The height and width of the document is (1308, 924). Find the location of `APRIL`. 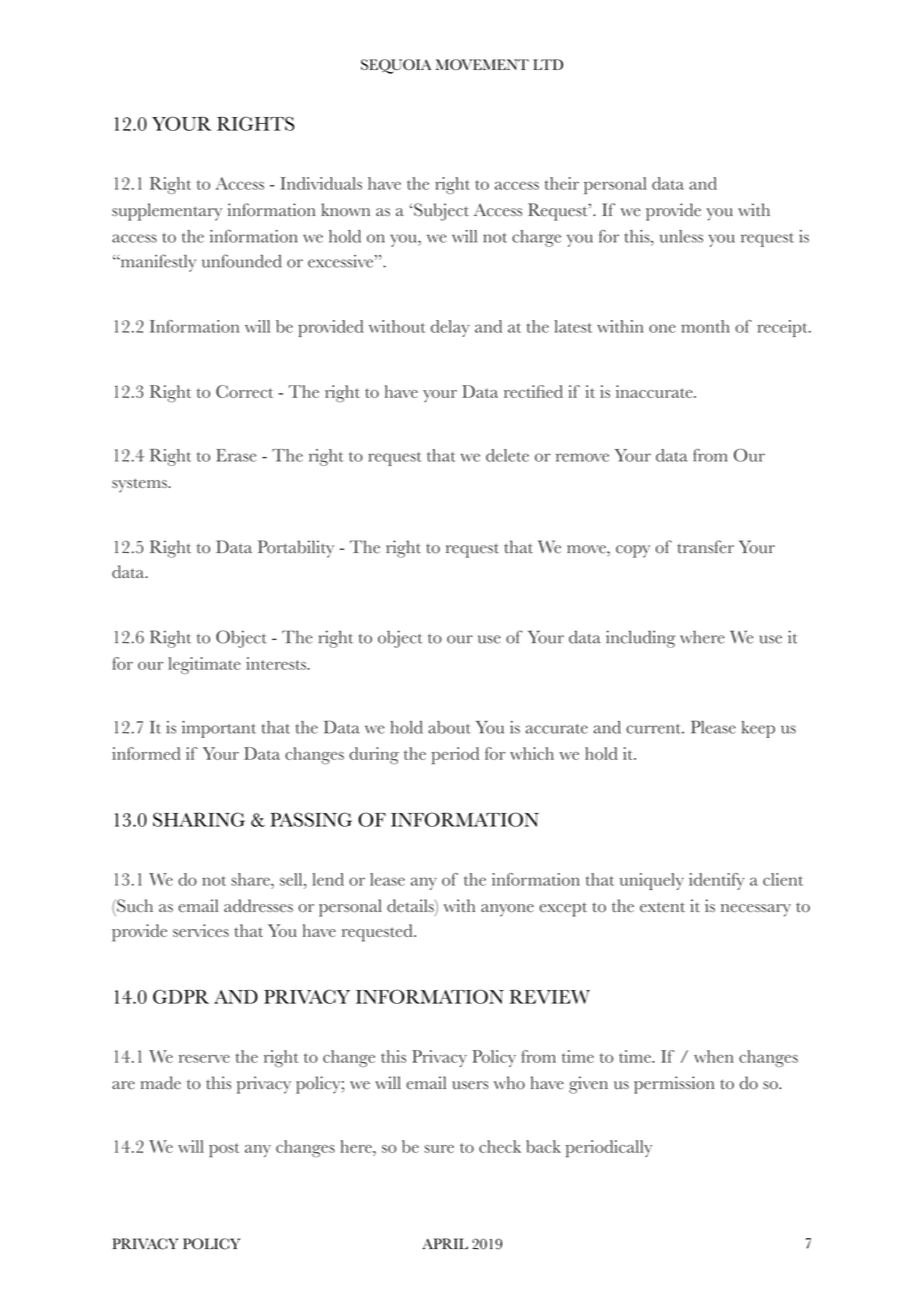

APRIL is located at coordinates (445, 1243).
